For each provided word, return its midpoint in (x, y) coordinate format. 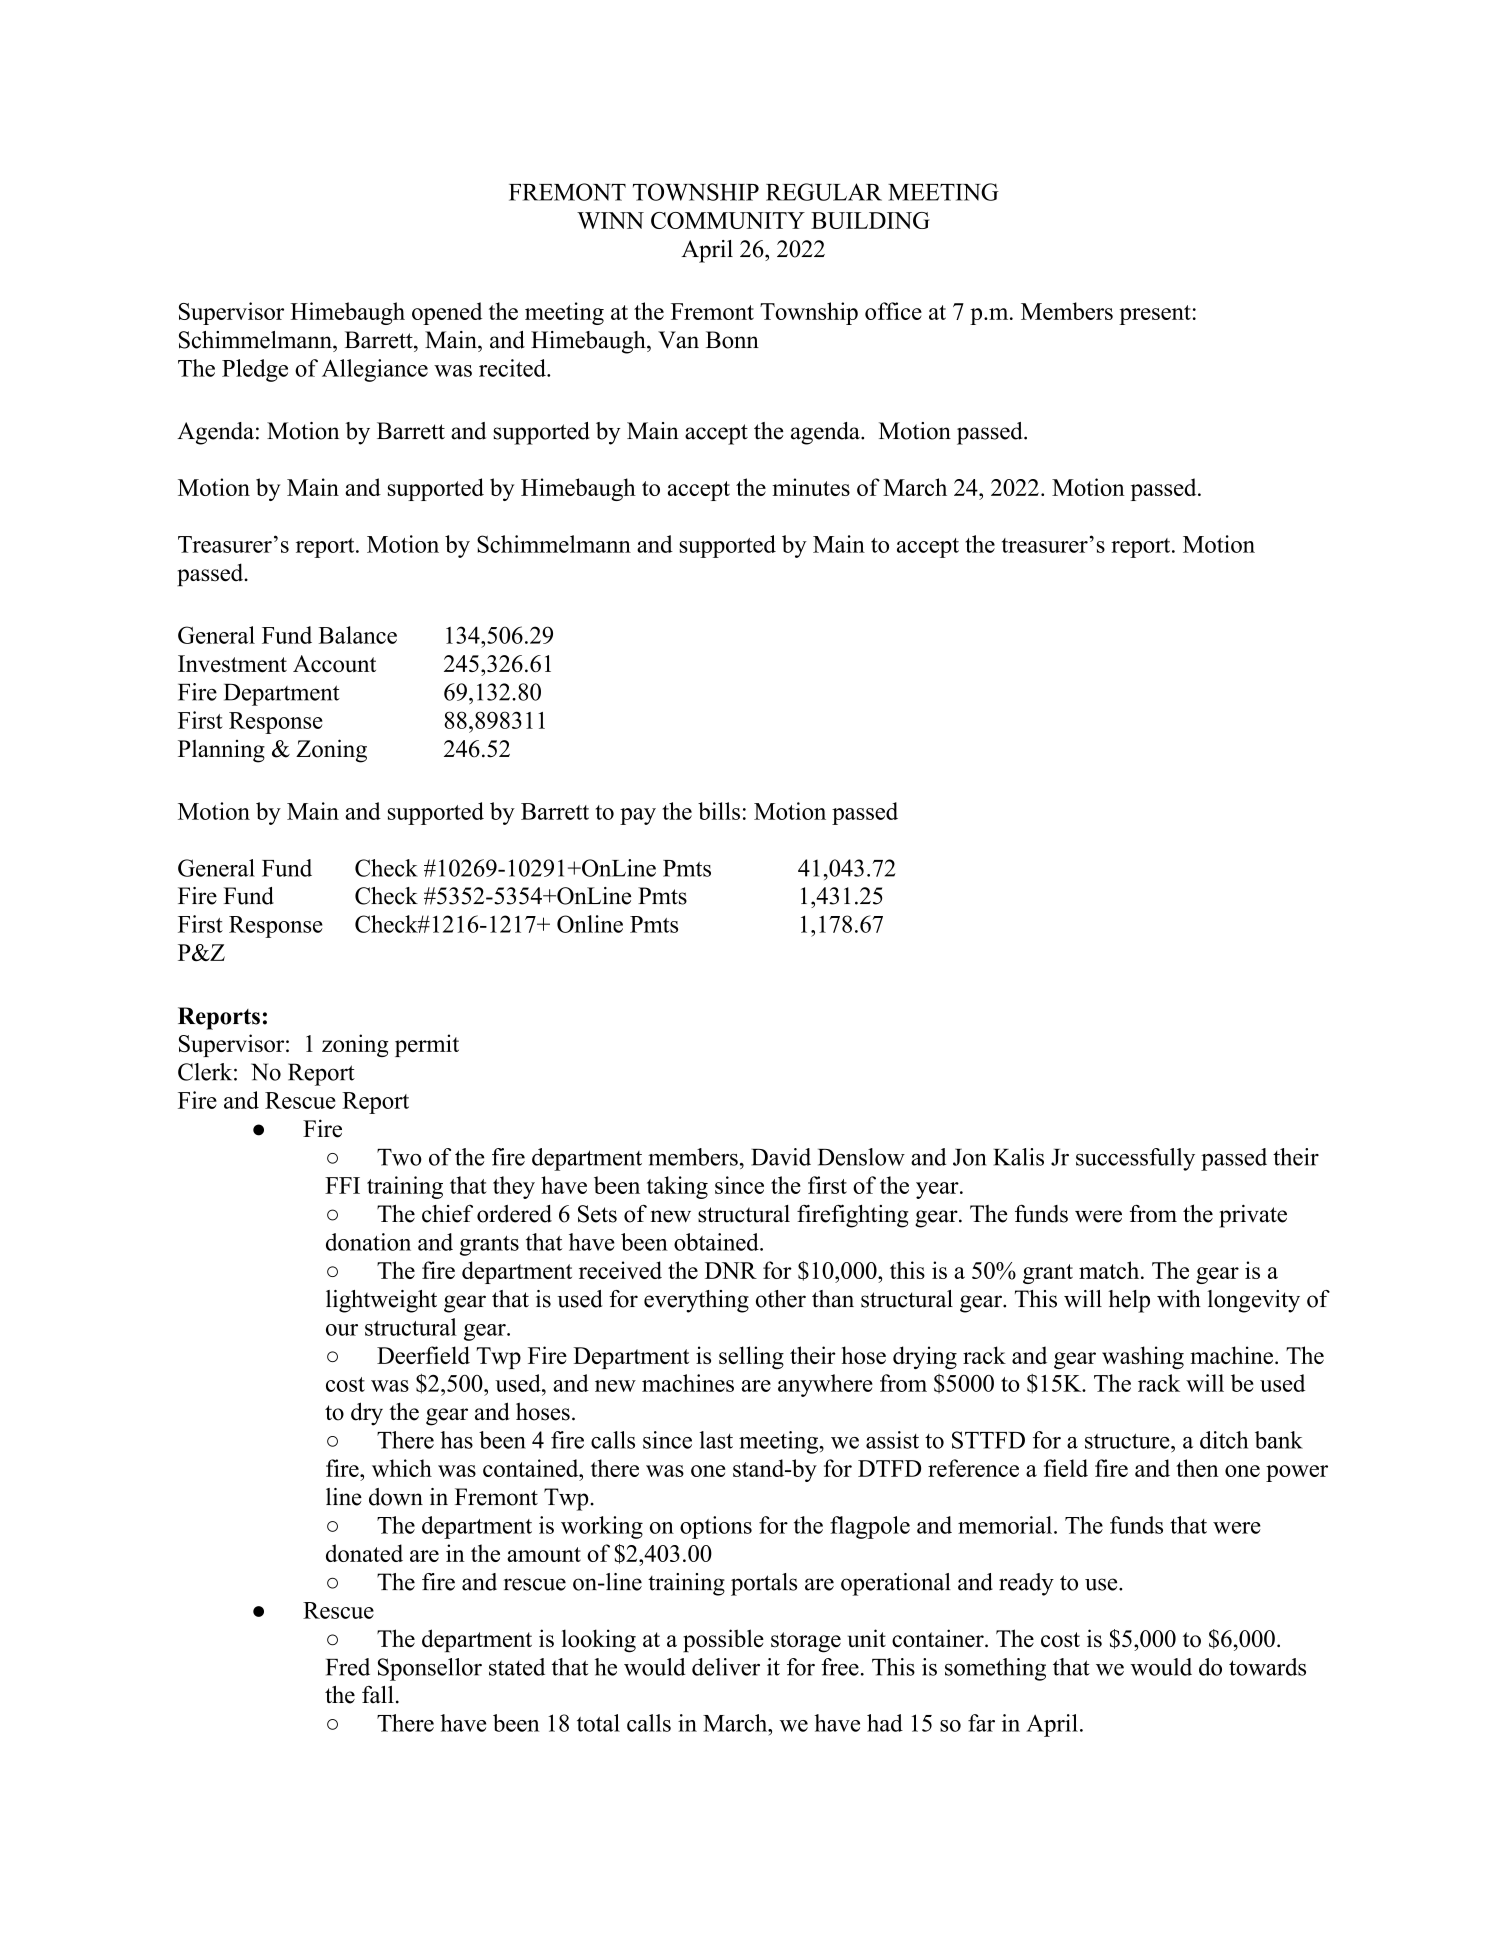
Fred (348, 1667)
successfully (1135, 1159)
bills (719, 811)
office (893, 311)
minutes (811, 487)
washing (1143, 1357)
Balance (358, 635)
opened (447, 313)
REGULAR (824, 192)
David (781, 1157)
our (342, 1330)
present (1155, 315)
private (1253, 1216)
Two (399, 1157)
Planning (221, 751)
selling (751, 1357)
